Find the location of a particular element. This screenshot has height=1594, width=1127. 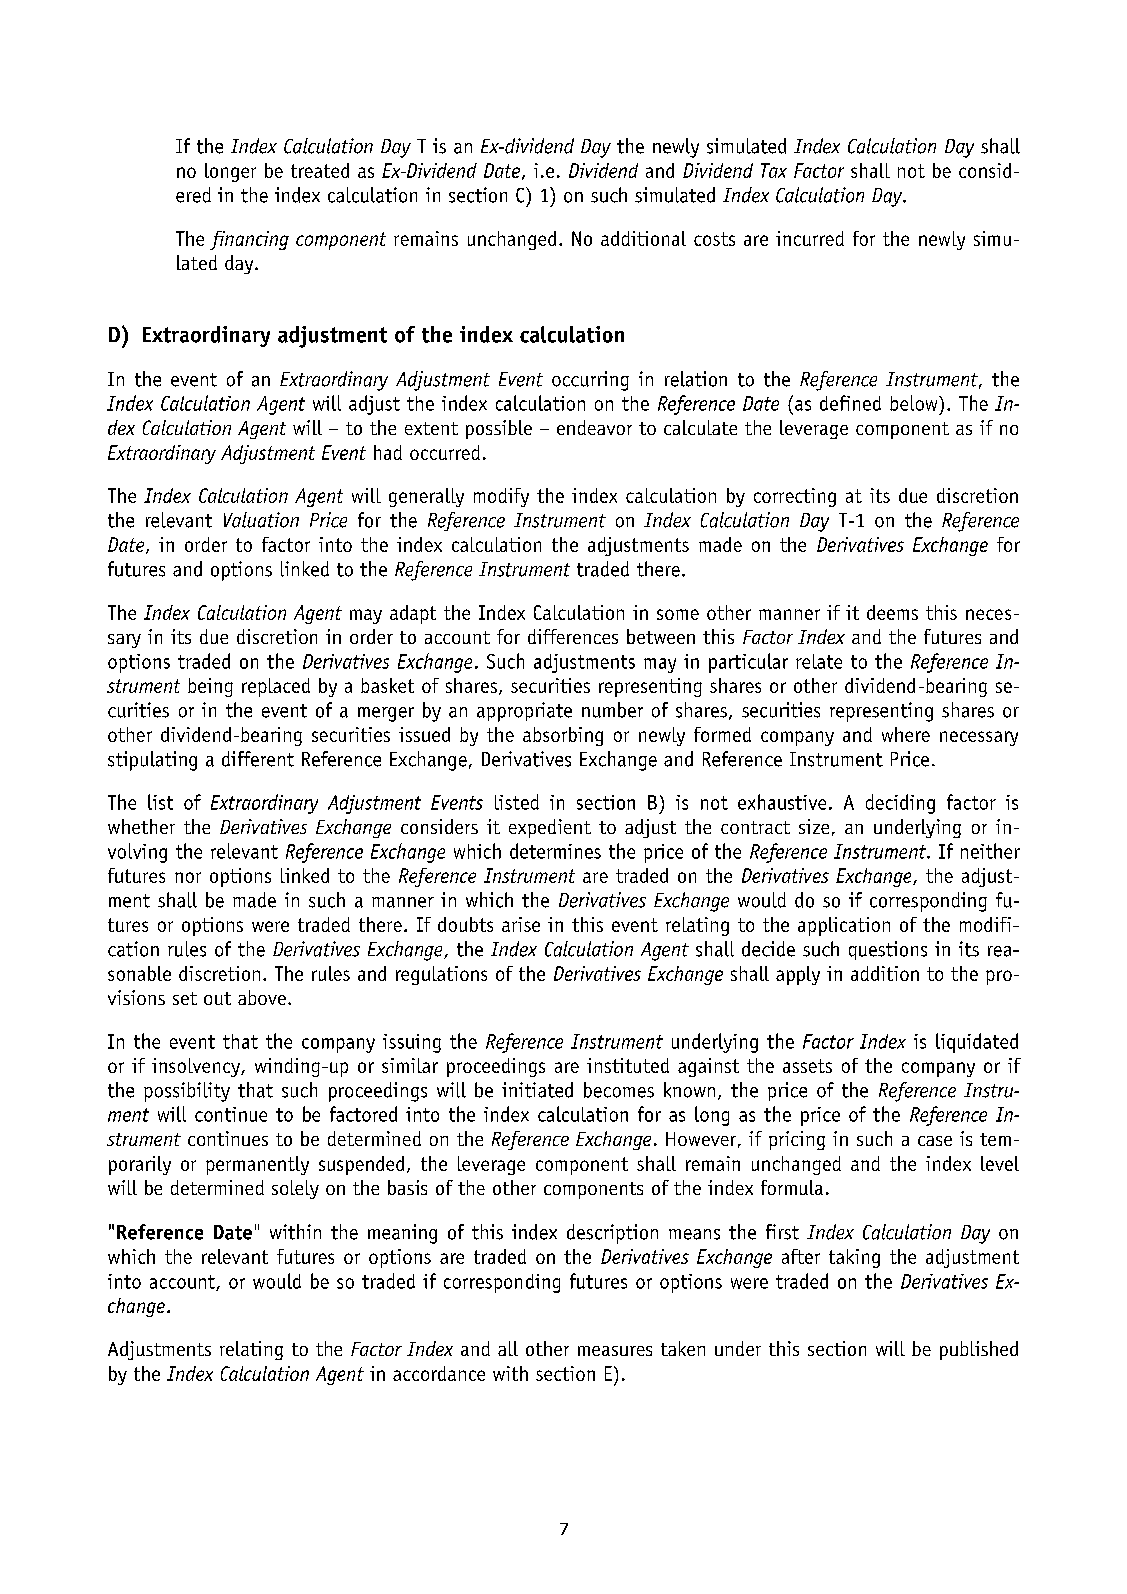

modify is located at coordinates (501, 497).
